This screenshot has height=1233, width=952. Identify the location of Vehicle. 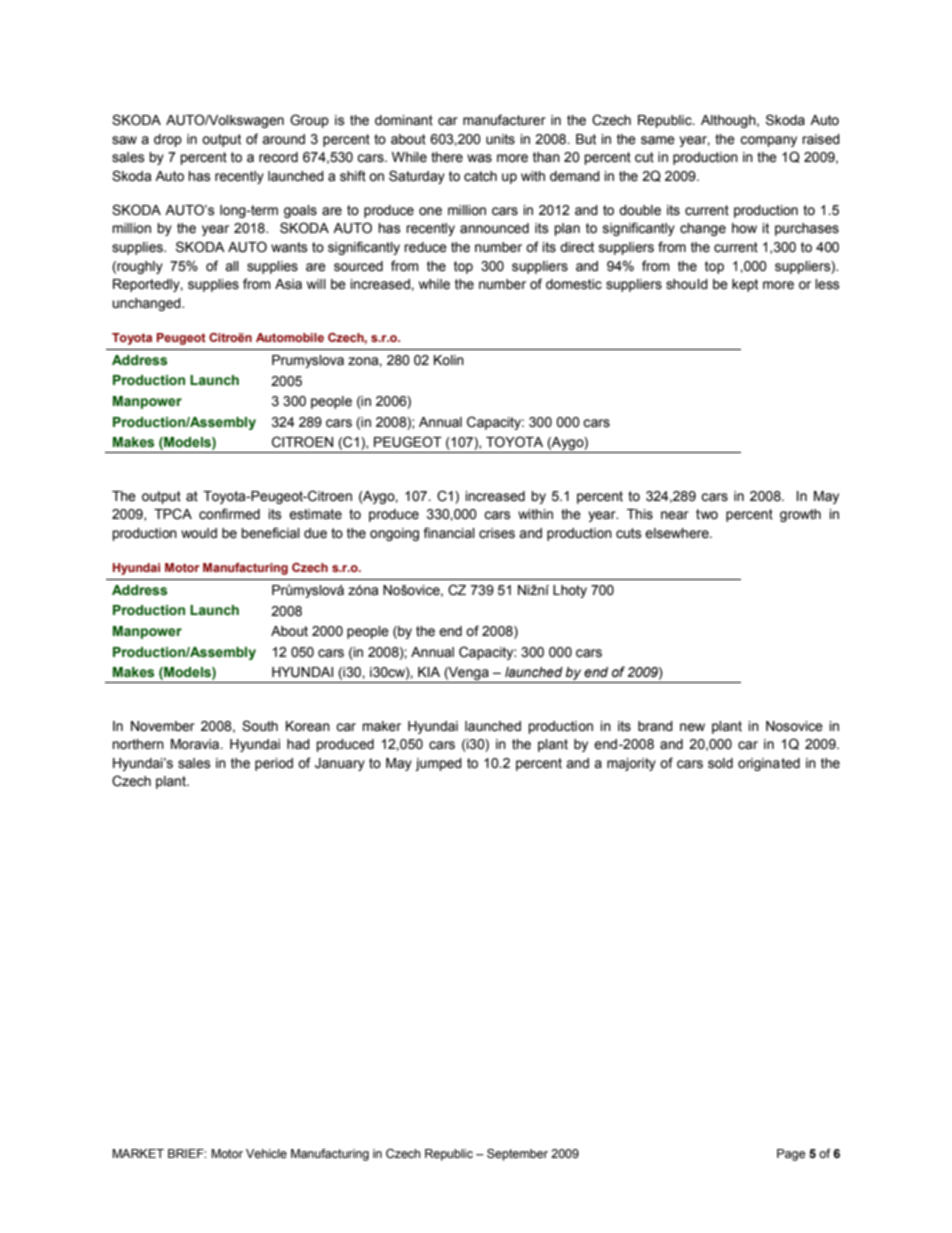
(266, 1154).
